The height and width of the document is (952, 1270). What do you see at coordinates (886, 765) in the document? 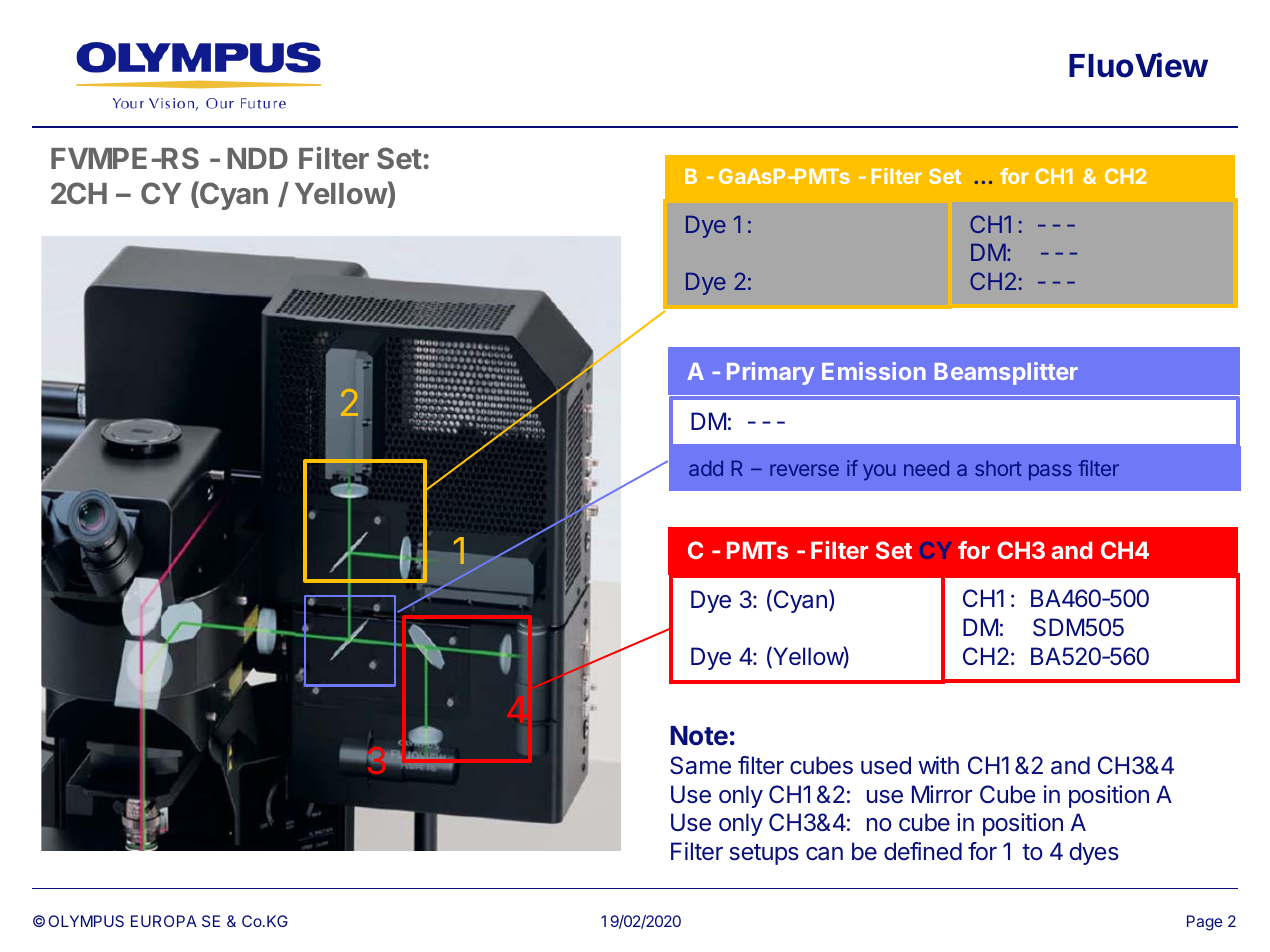
I see `used` at bounding box center [886, 765].
